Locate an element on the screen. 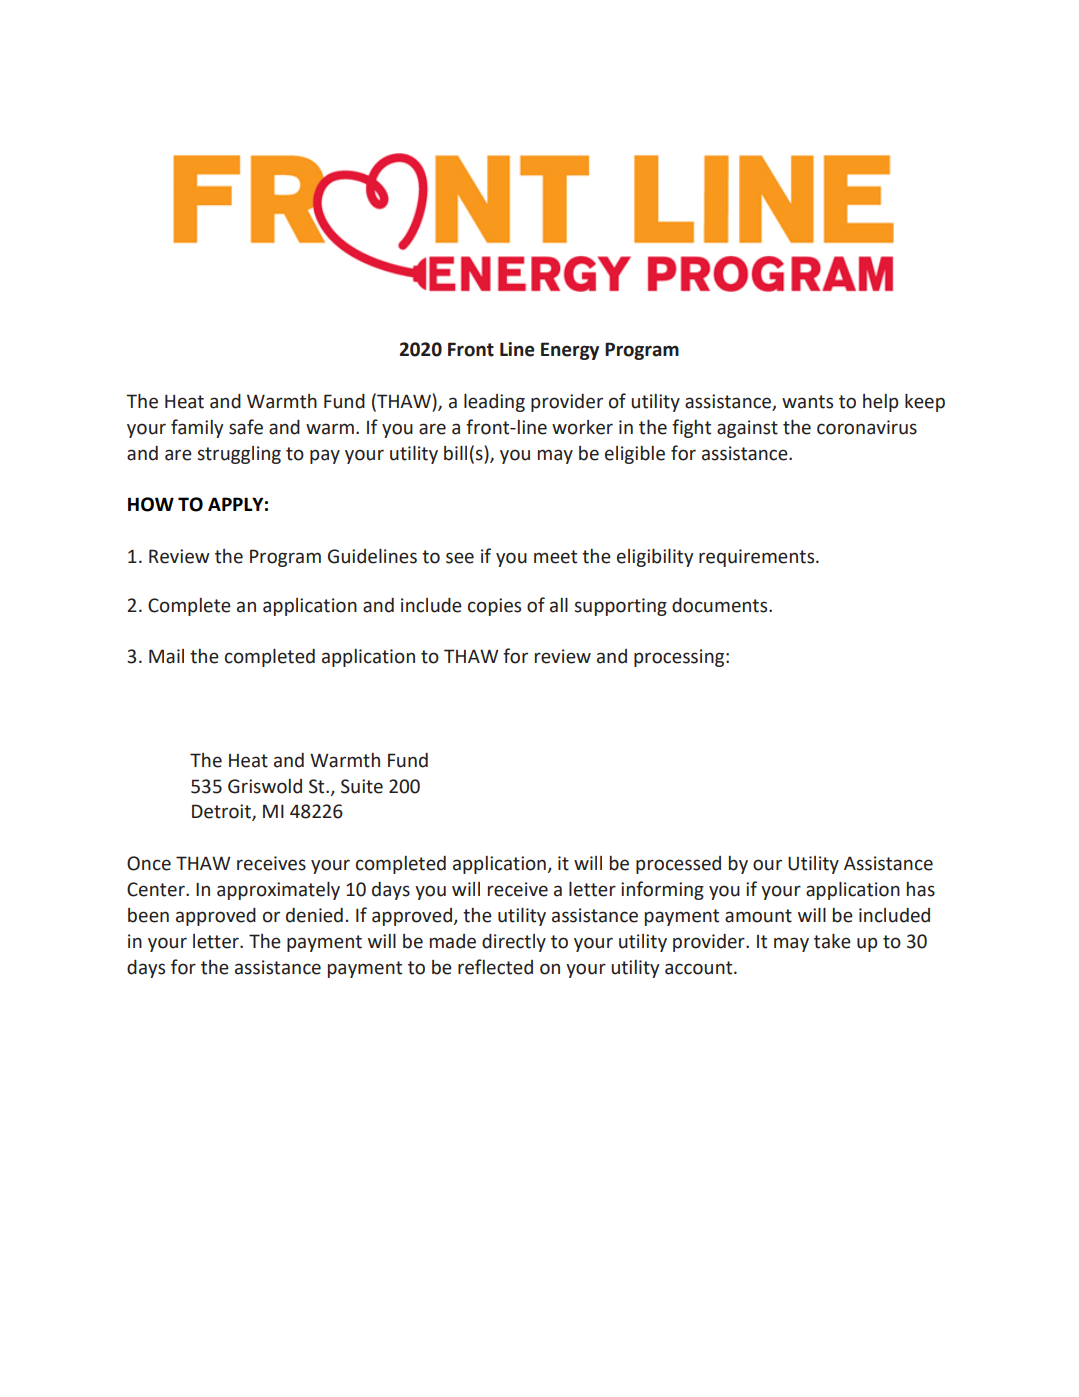 Image resolution: width=1079 pixels, height=1397 pixels. HOW is located at coordinates (151, 504).
